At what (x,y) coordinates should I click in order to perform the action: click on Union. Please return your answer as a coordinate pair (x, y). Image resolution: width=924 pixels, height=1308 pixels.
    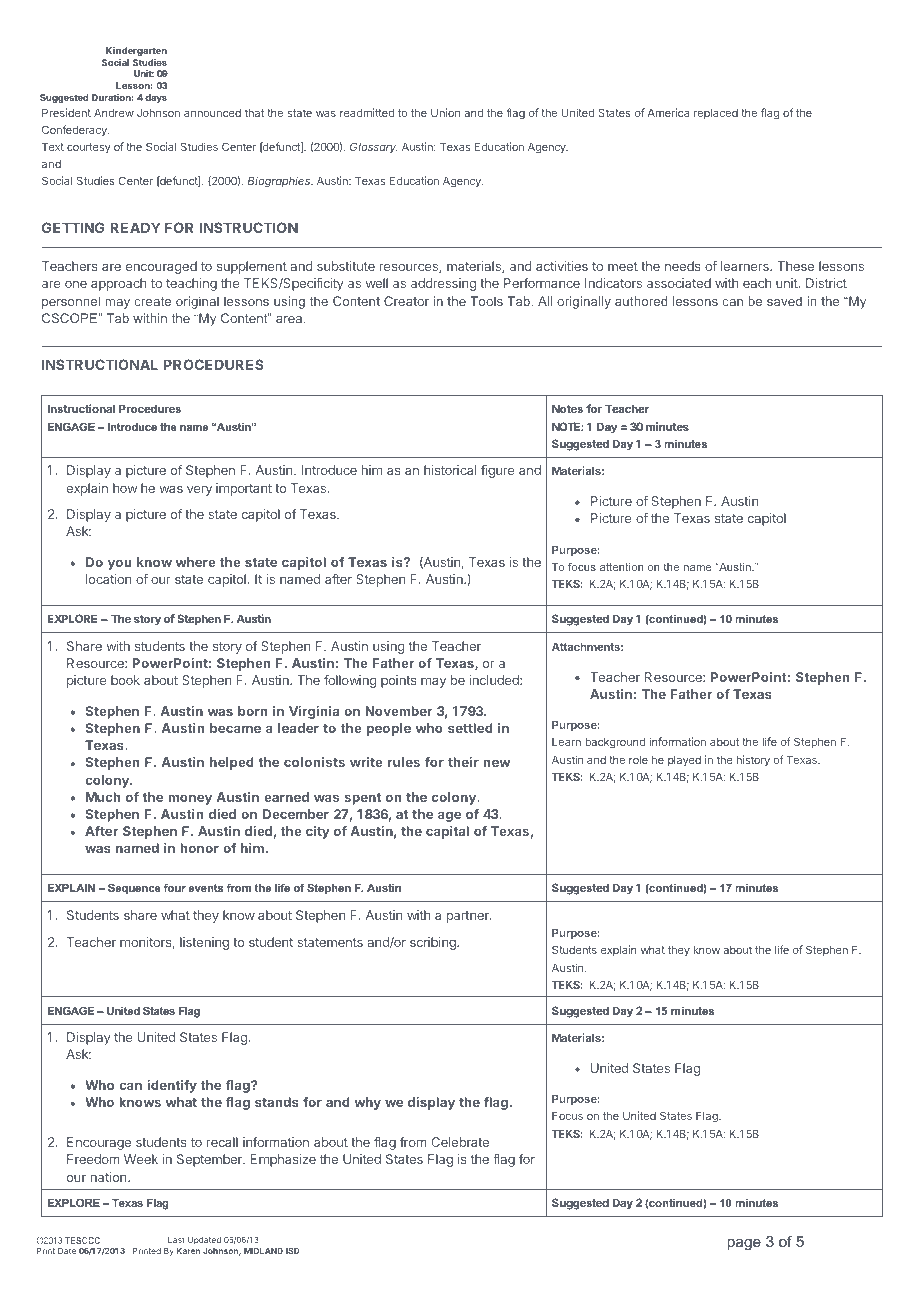
    Looking at the image, I should click on (445, 112).
